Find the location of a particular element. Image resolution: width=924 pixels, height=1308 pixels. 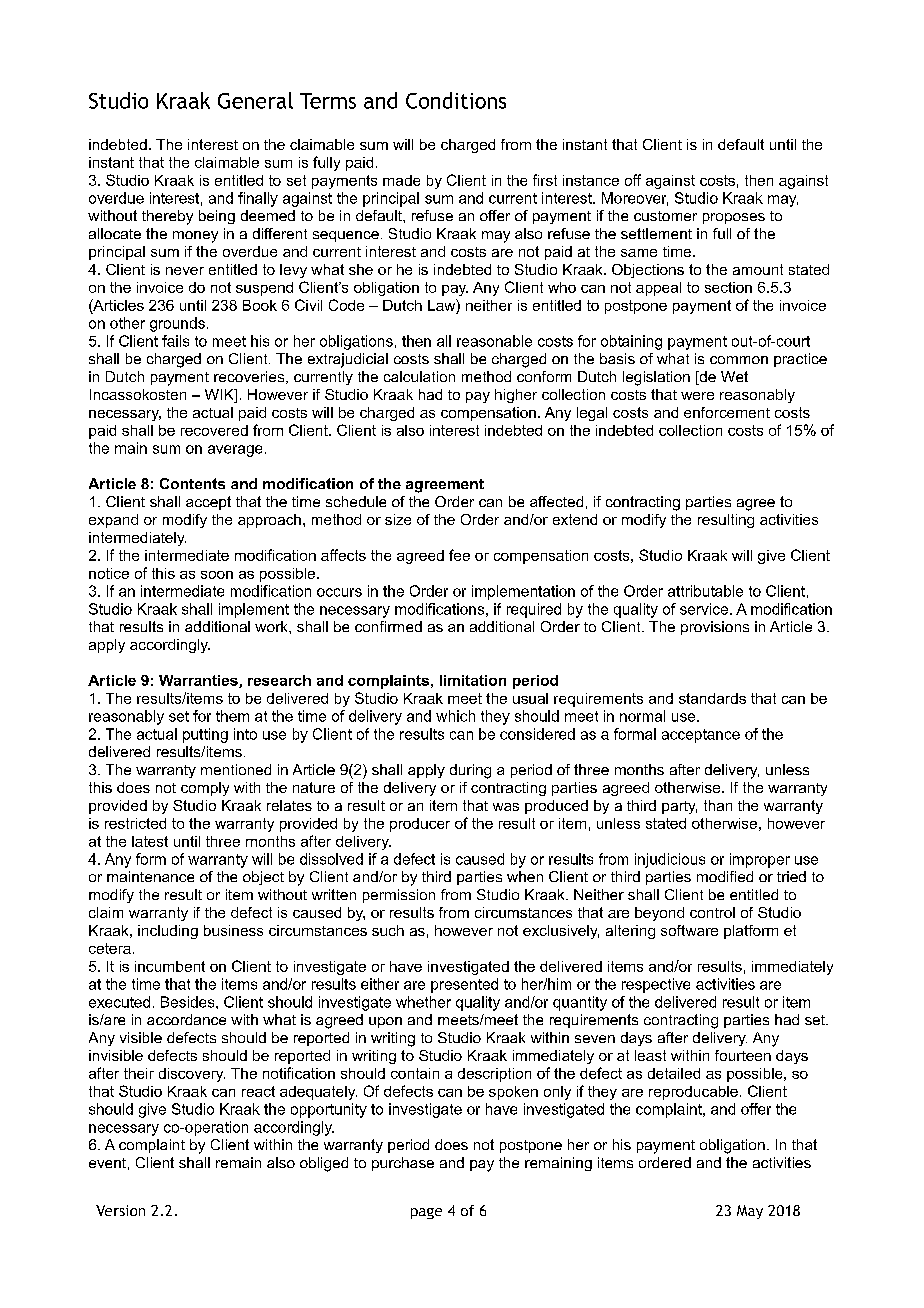

incumbent is located at coordinates (170, 966).
